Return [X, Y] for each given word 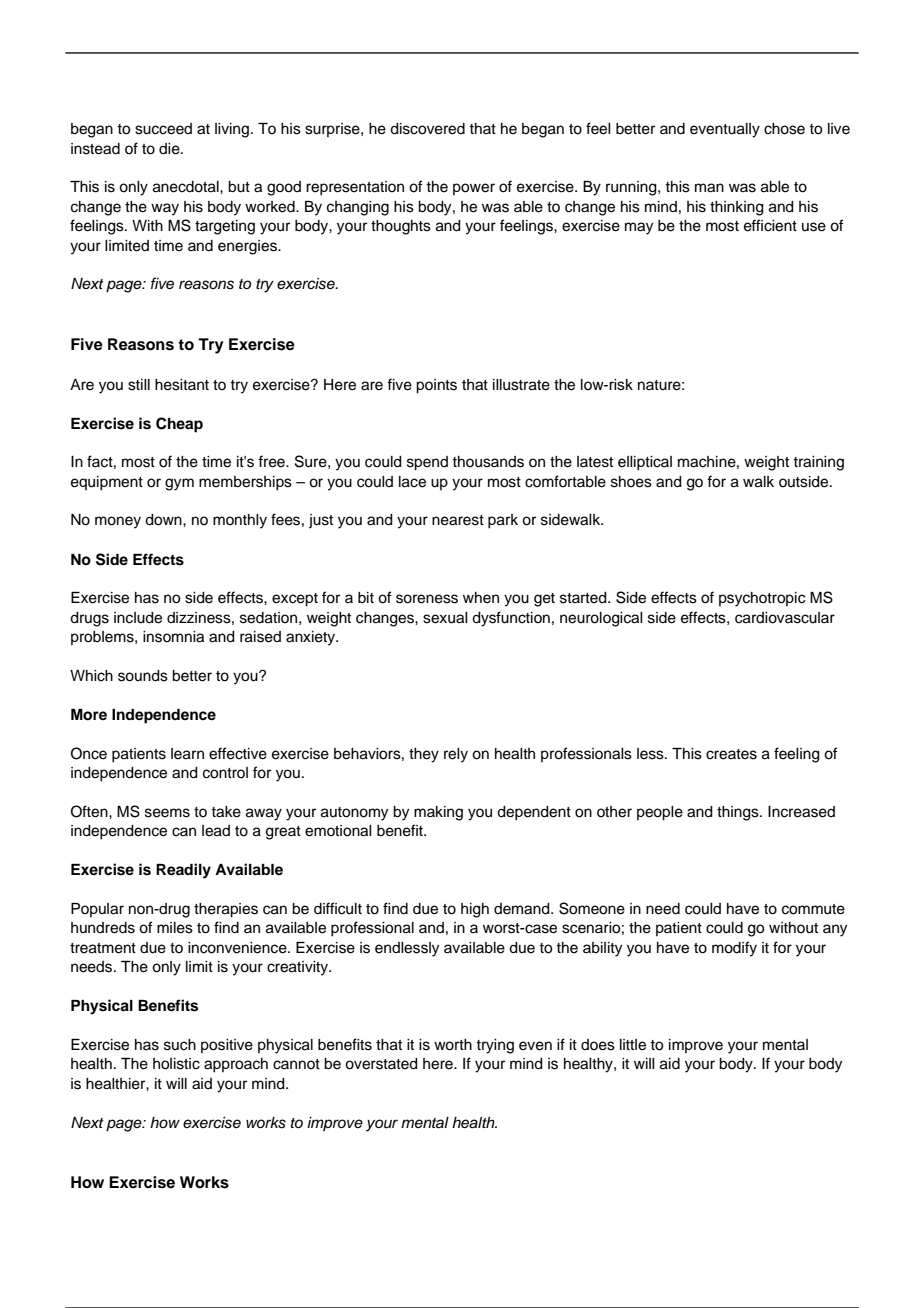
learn [187, 754]
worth [453, 1045]
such [180, 1045]
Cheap [179, 425]
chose [784, 129]
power [474, 189]
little [633, 1045]
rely [456, 755]
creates [731, 754]
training [818, 463]
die [170, 149]
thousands [488, 462]
